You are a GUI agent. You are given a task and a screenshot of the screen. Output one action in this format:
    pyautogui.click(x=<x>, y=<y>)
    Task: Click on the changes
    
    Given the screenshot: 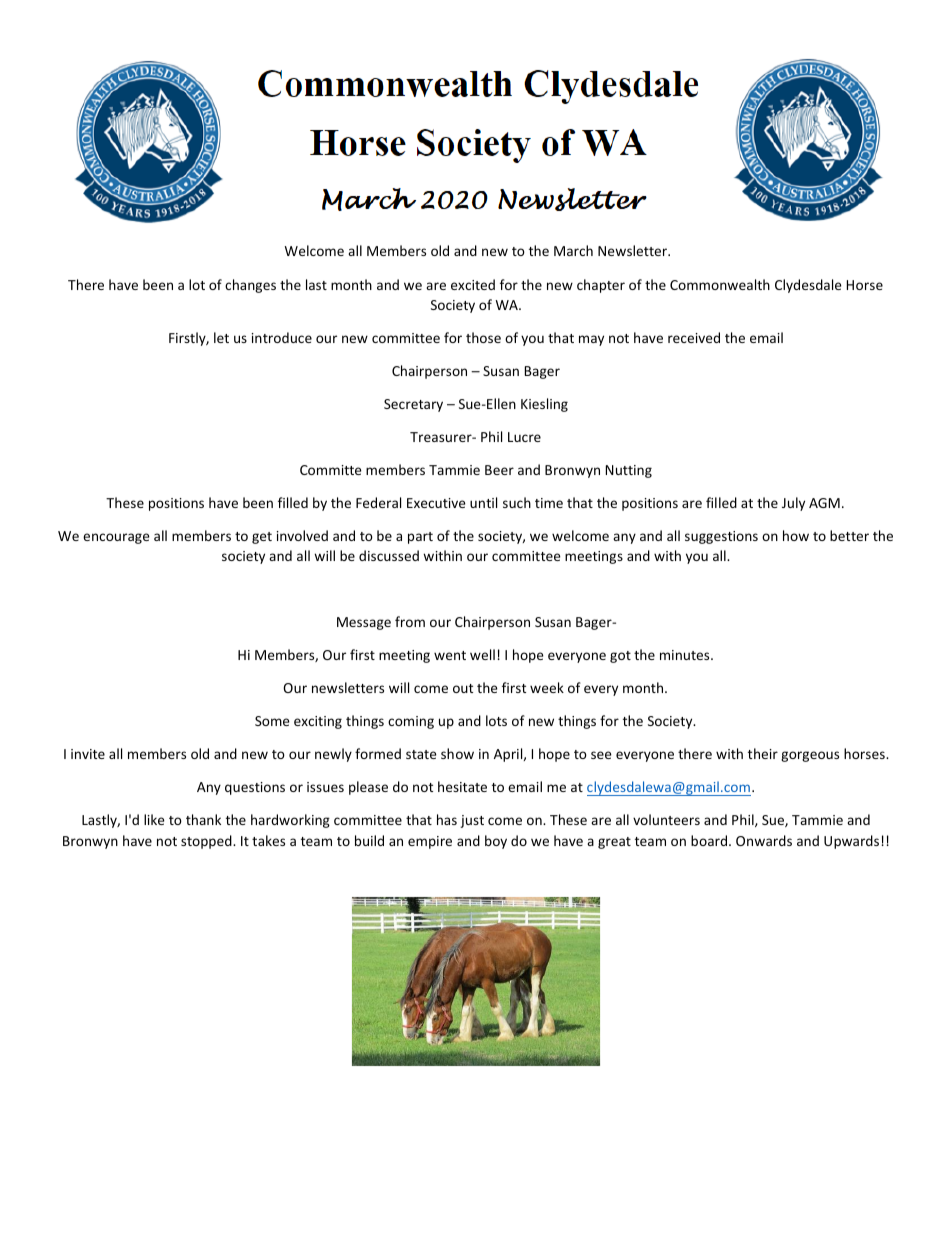 What is the action you would take?
    pyautogui.click(x=250, y=286)
